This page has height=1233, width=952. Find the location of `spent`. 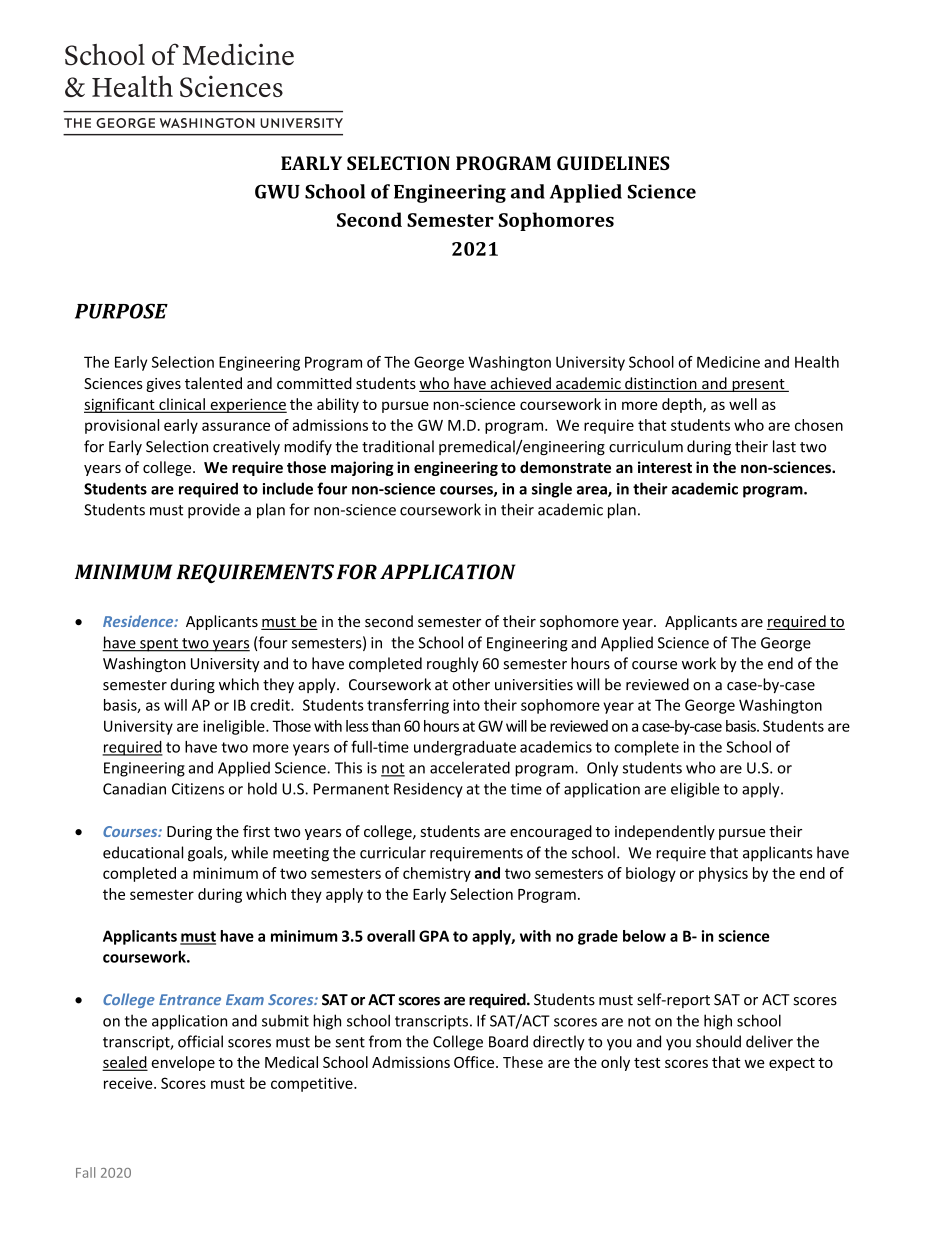

spent is located at coordinates (159, 645).
